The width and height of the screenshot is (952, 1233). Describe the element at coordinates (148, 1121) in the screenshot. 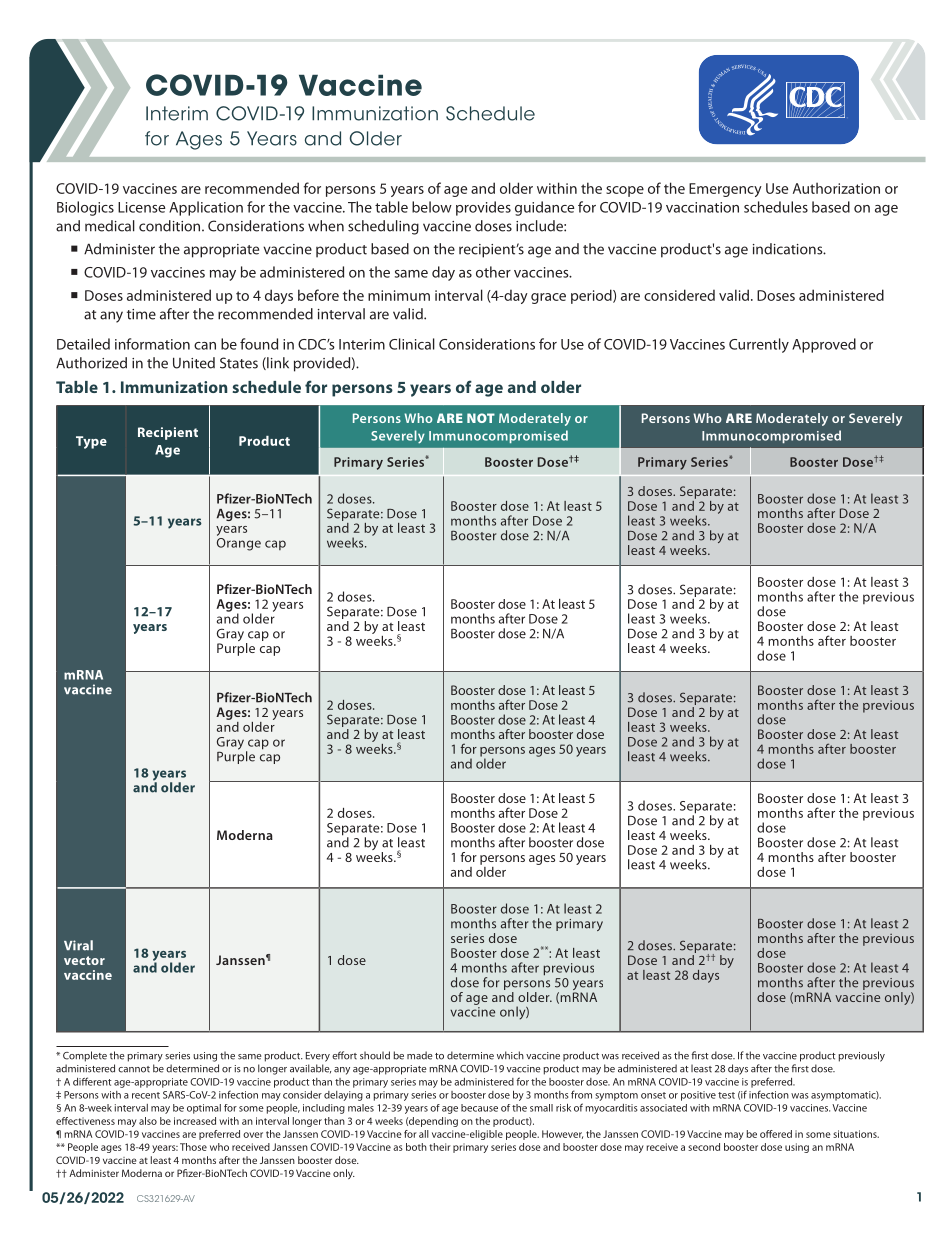

I see `also` at that location.
